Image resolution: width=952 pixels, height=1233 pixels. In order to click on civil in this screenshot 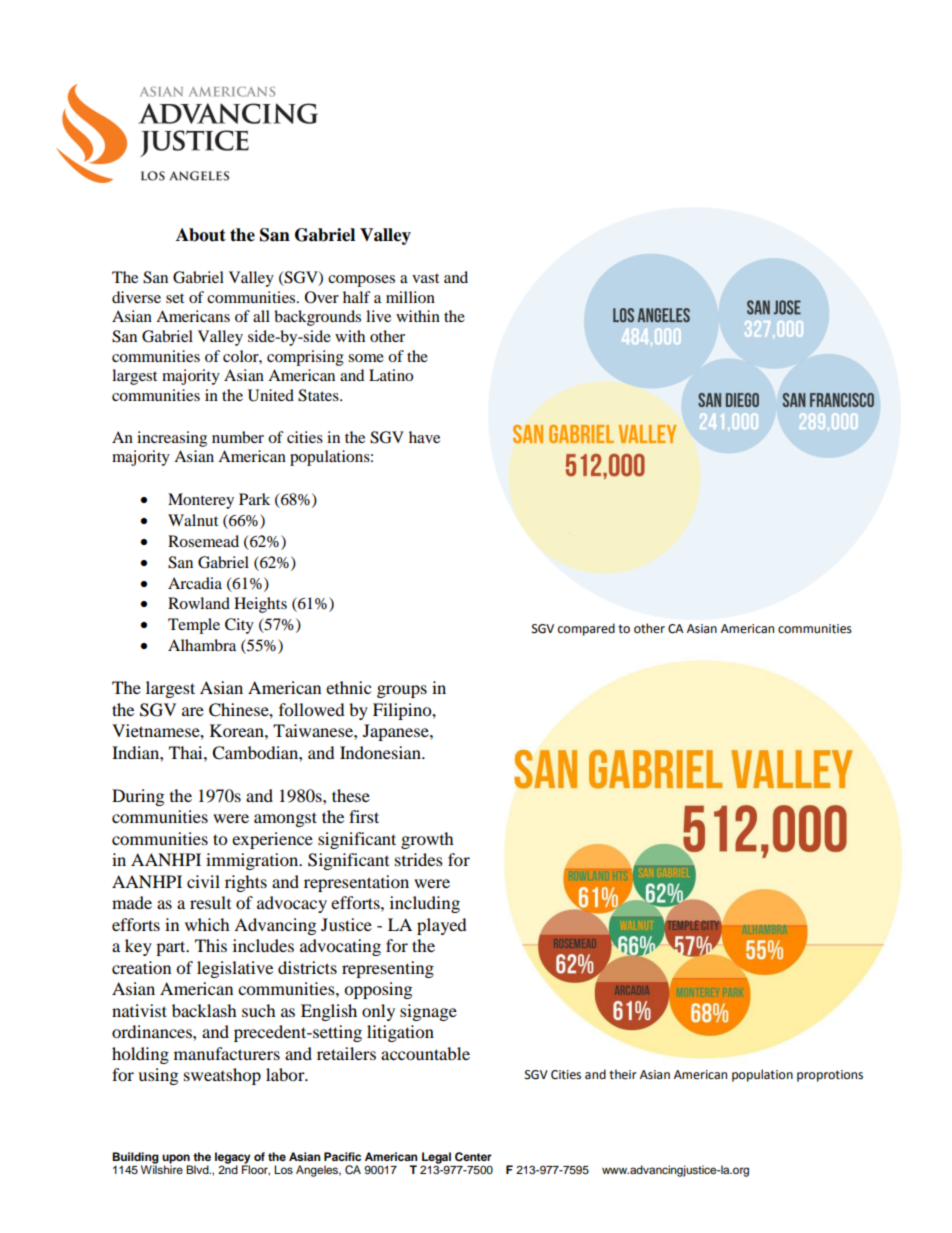, I will do `click(203, 881)`.
